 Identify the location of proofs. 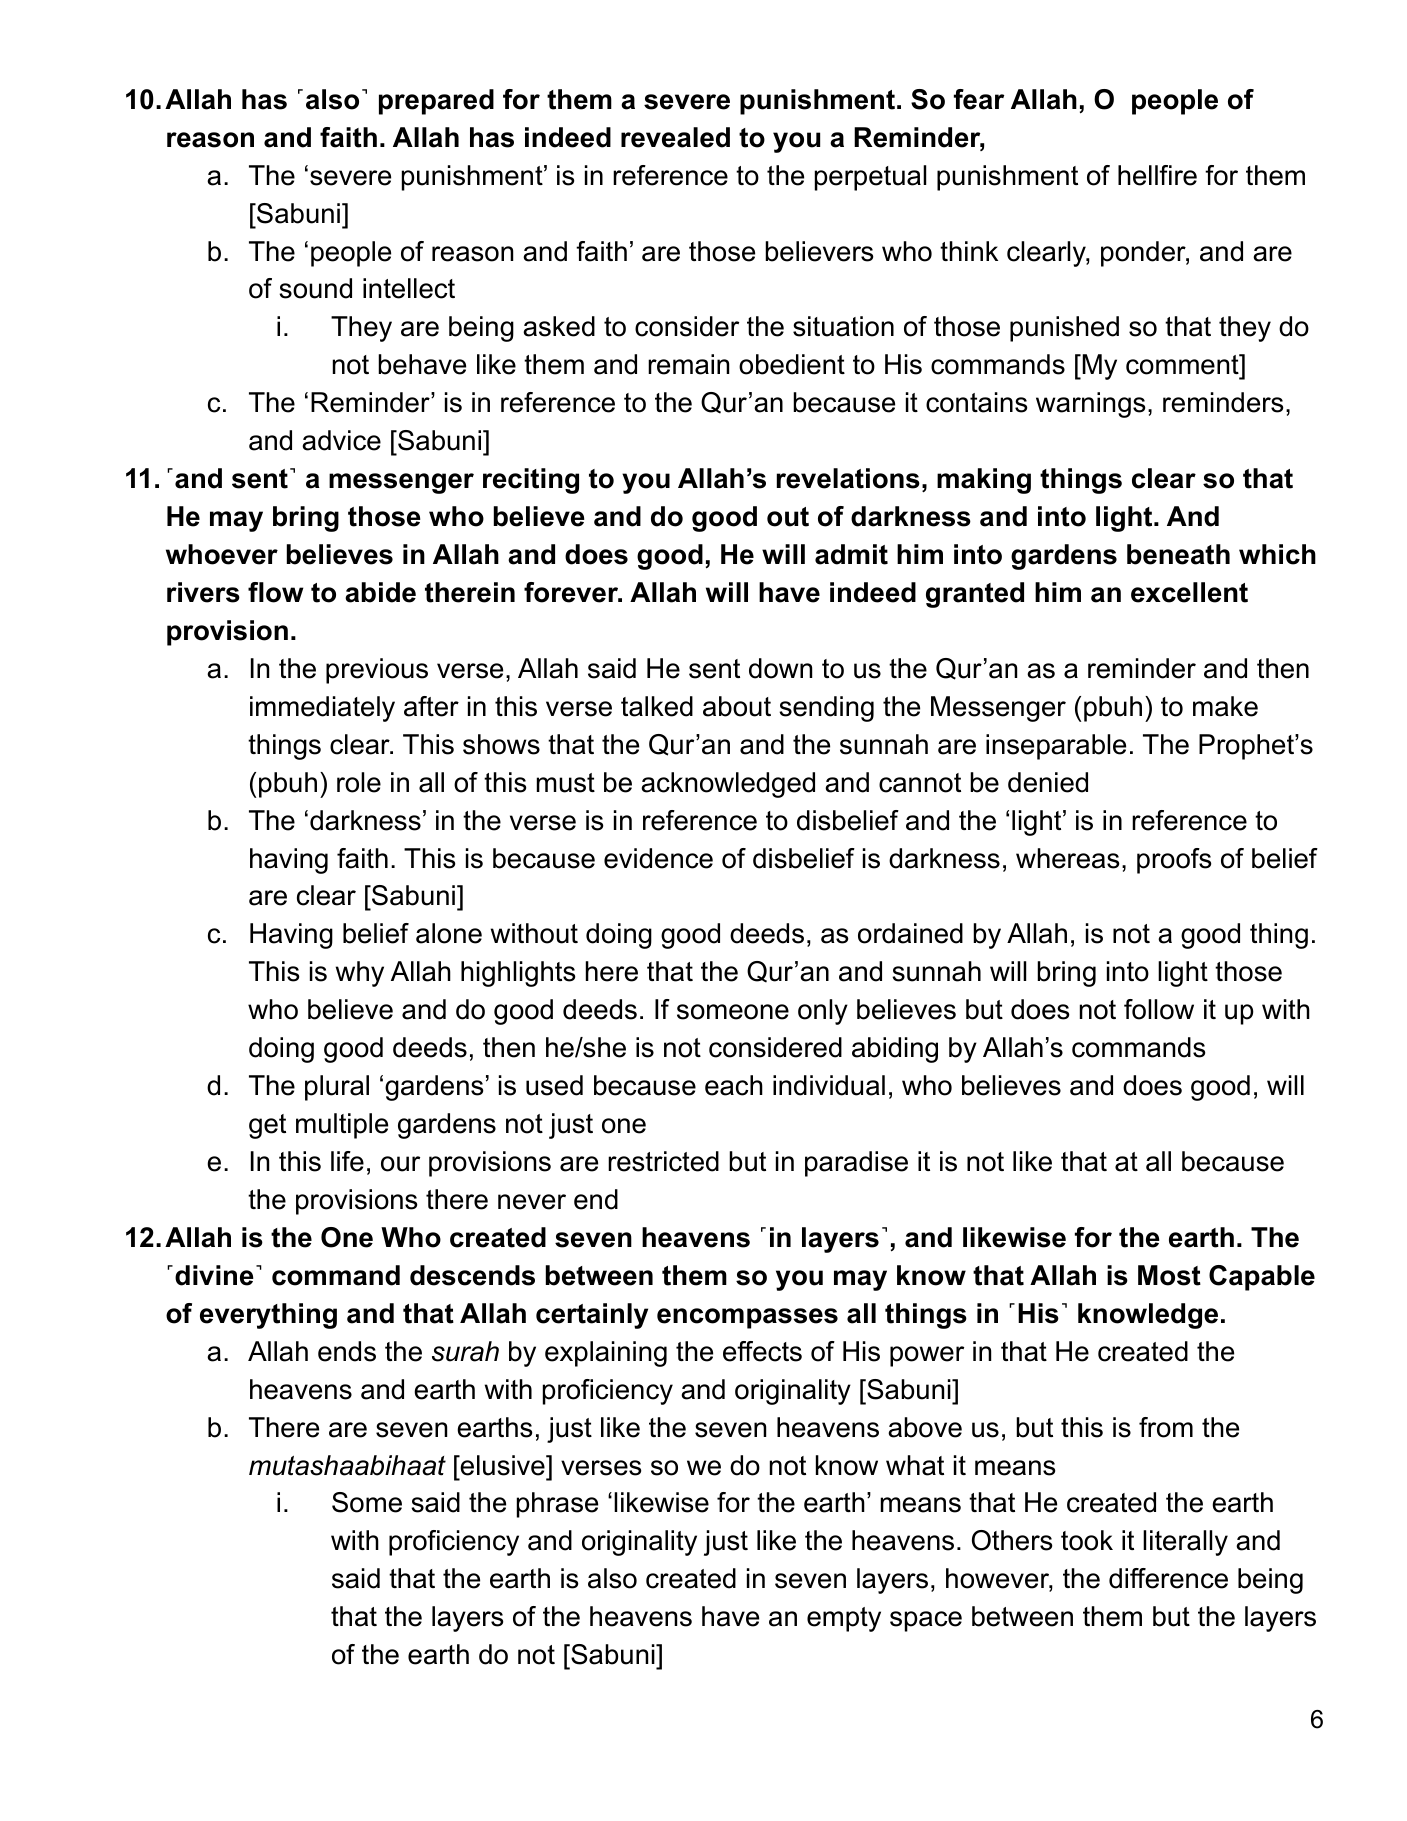
(1174, 861).
